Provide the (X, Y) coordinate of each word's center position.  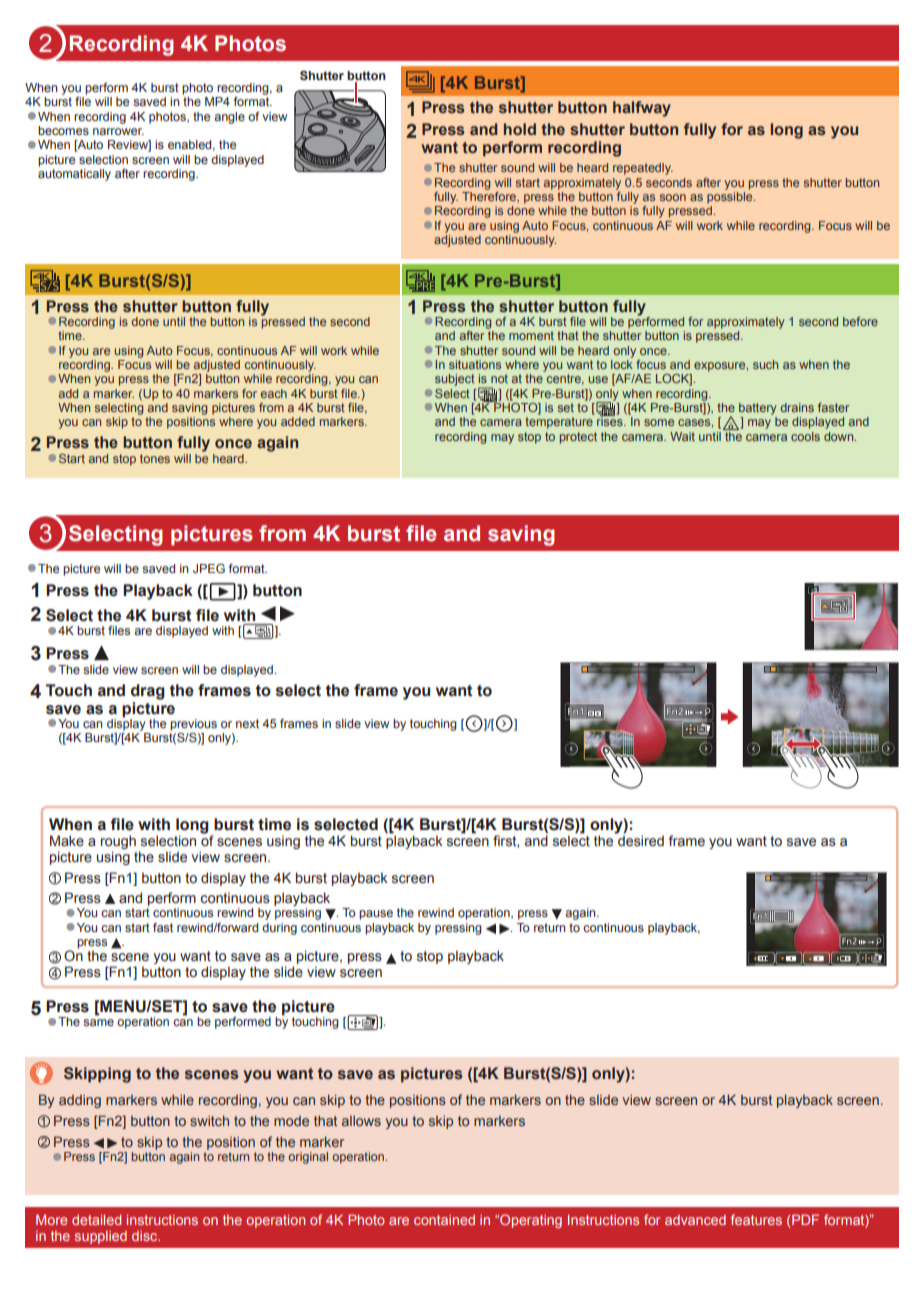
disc (146, 1236)
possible (731, 196)
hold (520, 129)
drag (148, 692)
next (247, 723)
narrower (118, 131)
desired (640, 840)
